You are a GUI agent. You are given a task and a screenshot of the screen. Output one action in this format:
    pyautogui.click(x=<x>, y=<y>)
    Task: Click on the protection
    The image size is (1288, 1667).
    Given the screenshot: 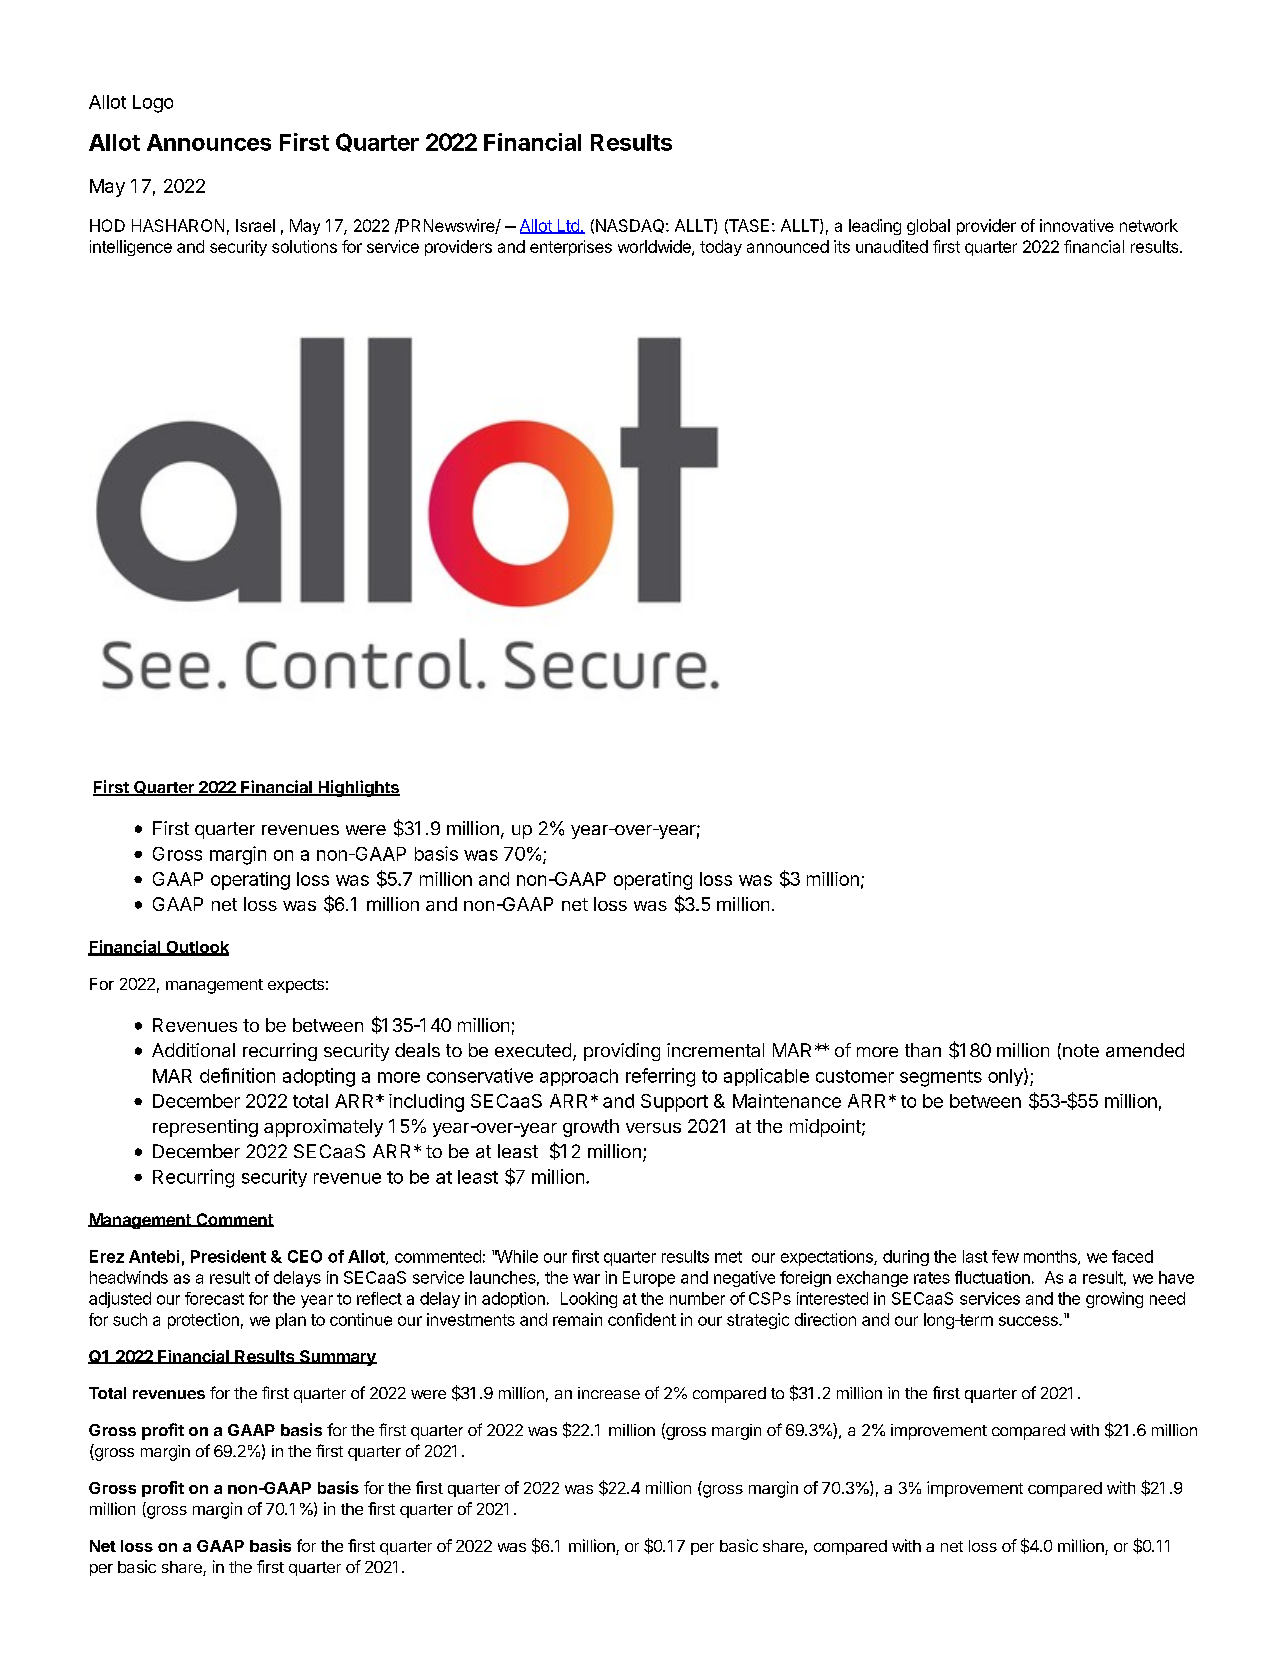 What is the action you would take?
    pyautogui.click(x=203, y=1321)
